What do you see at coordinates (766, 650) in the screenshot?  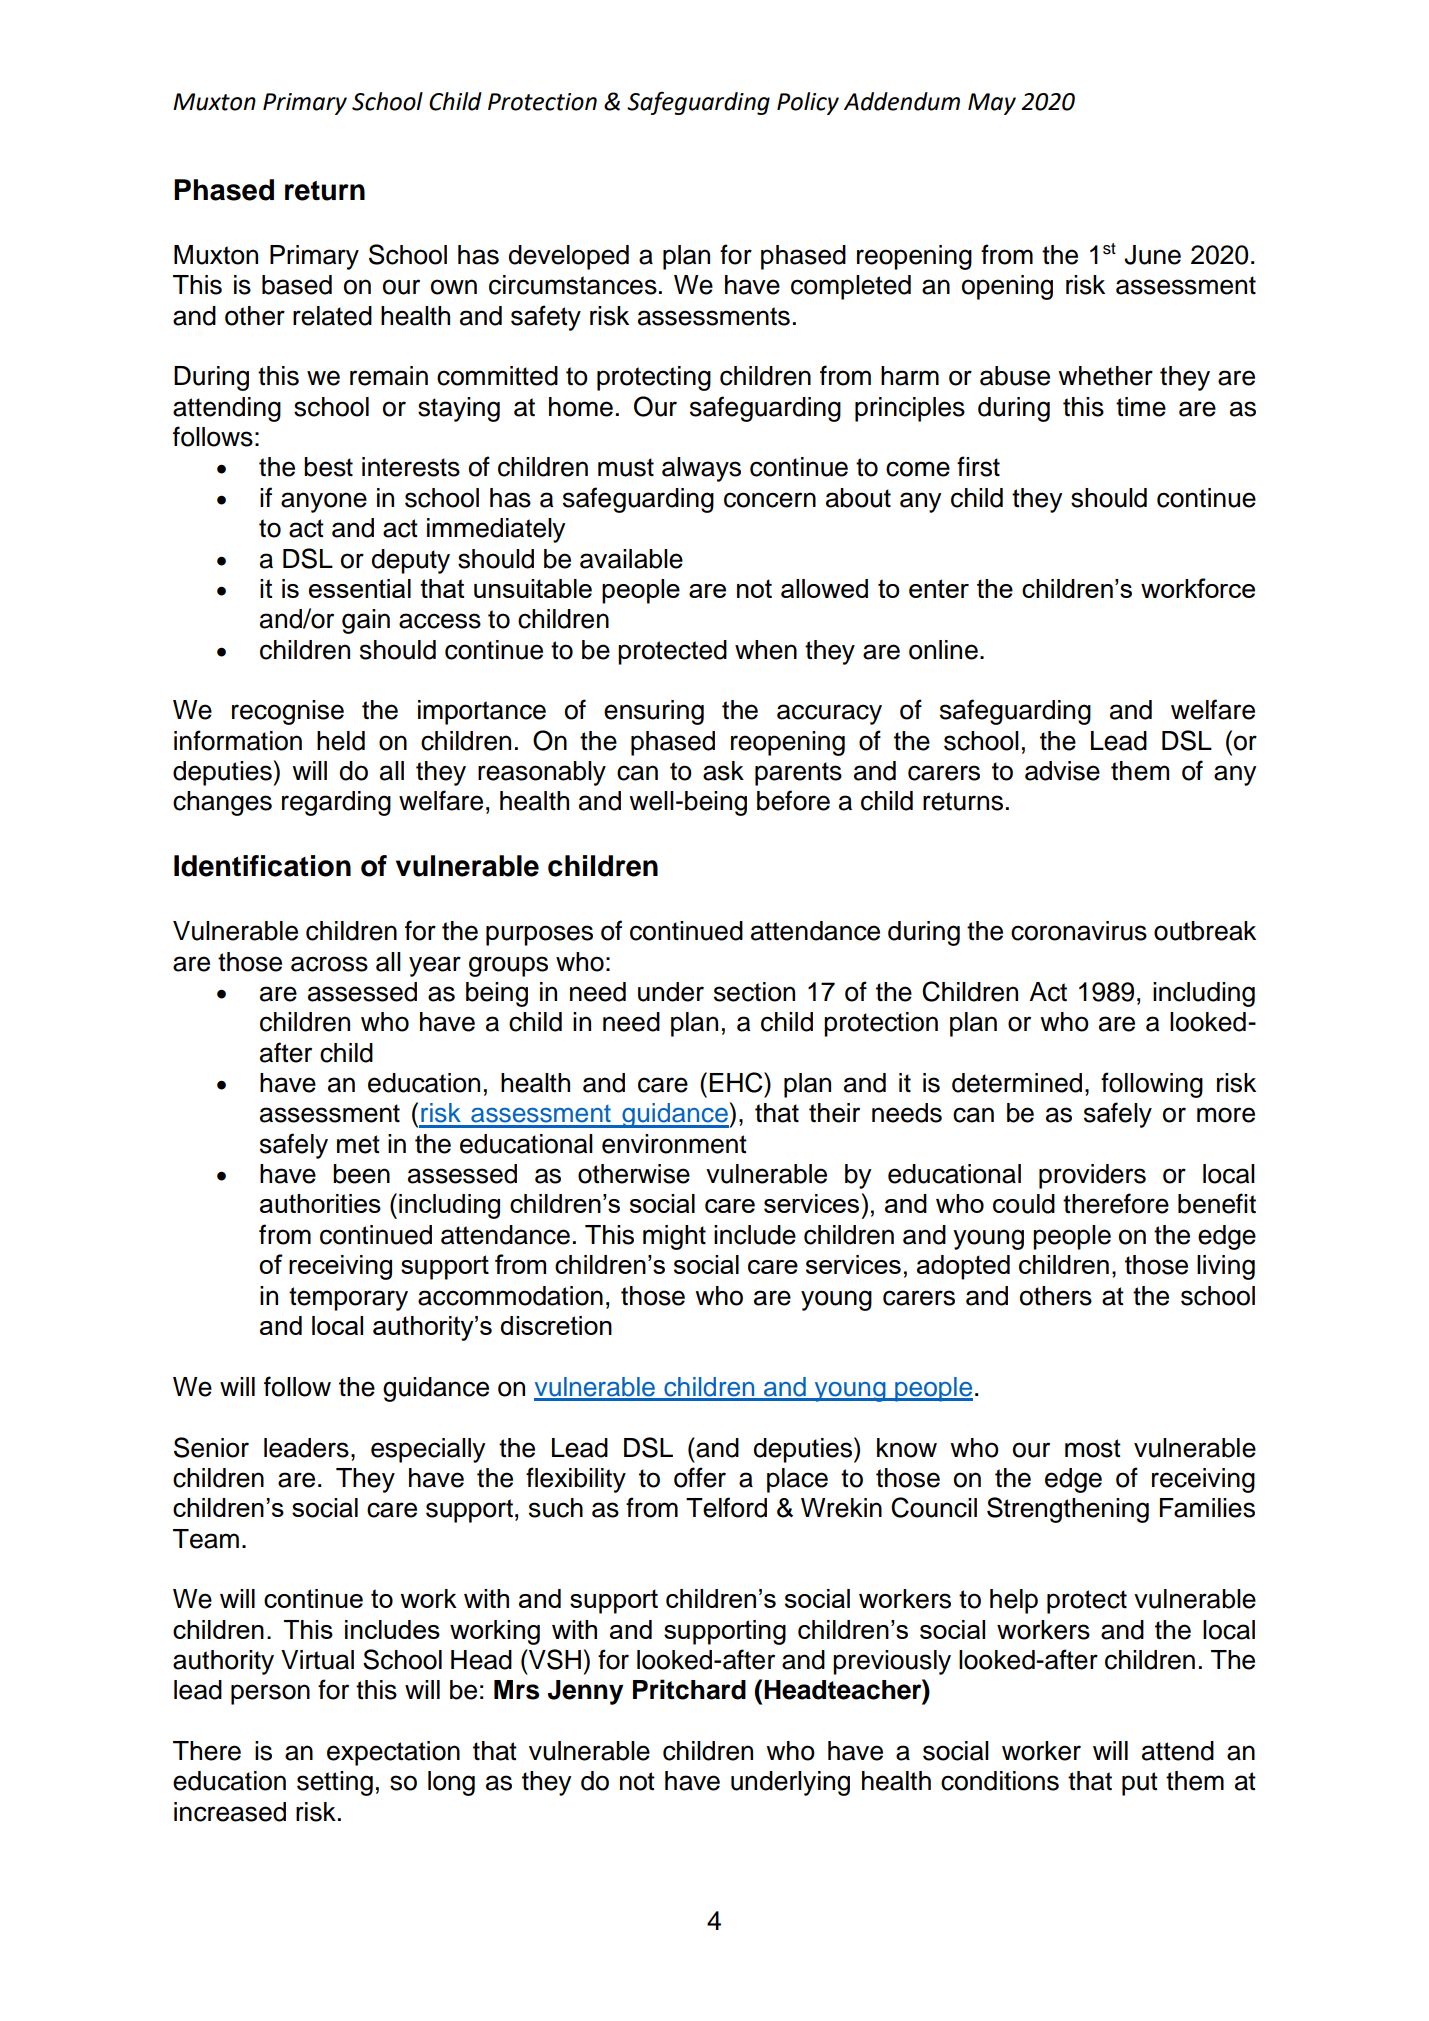 I see `when` at bounding box center [766, 650].
